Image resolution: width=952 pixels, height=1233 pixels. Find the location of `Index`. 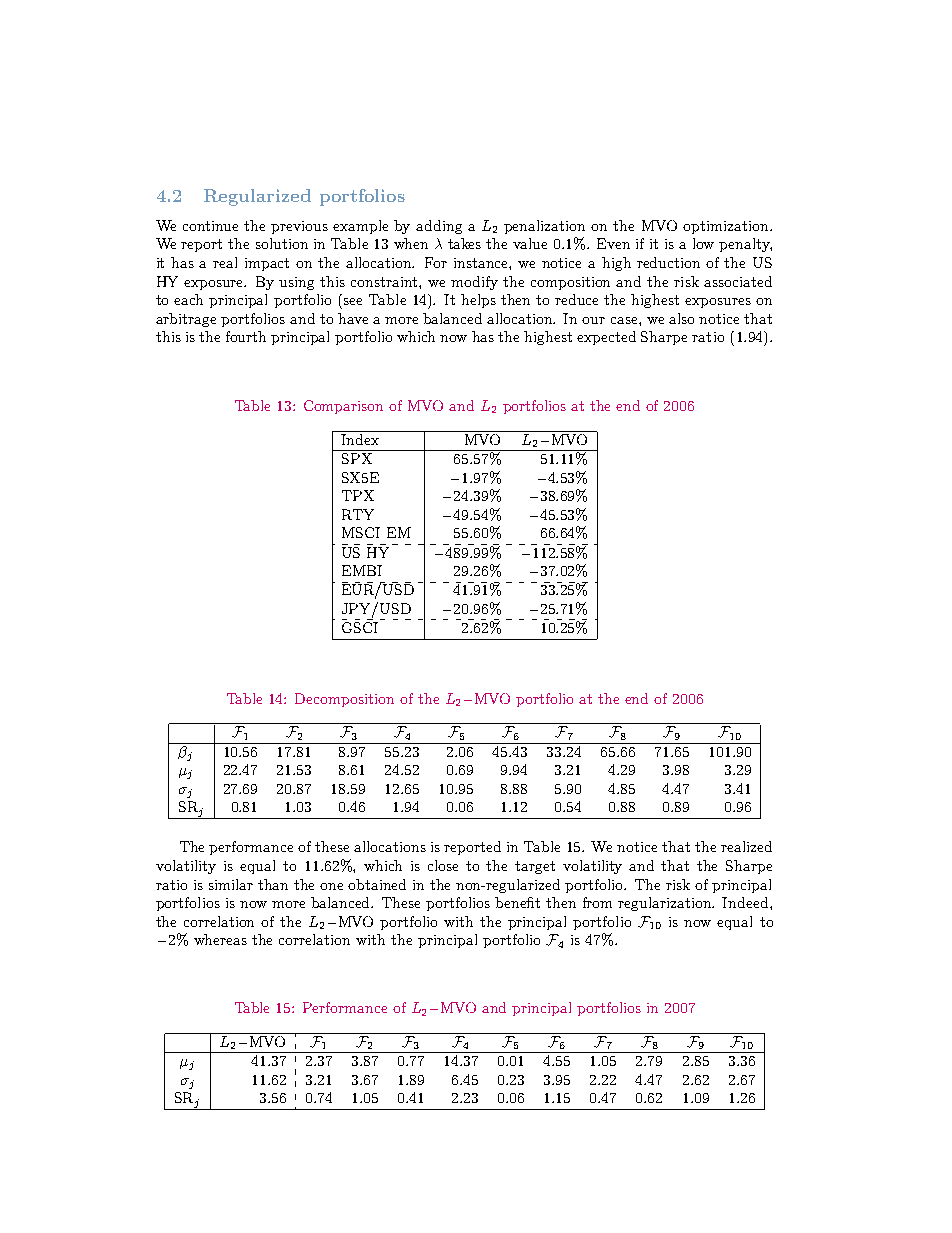

Index is located at coordinates (360, 438).
